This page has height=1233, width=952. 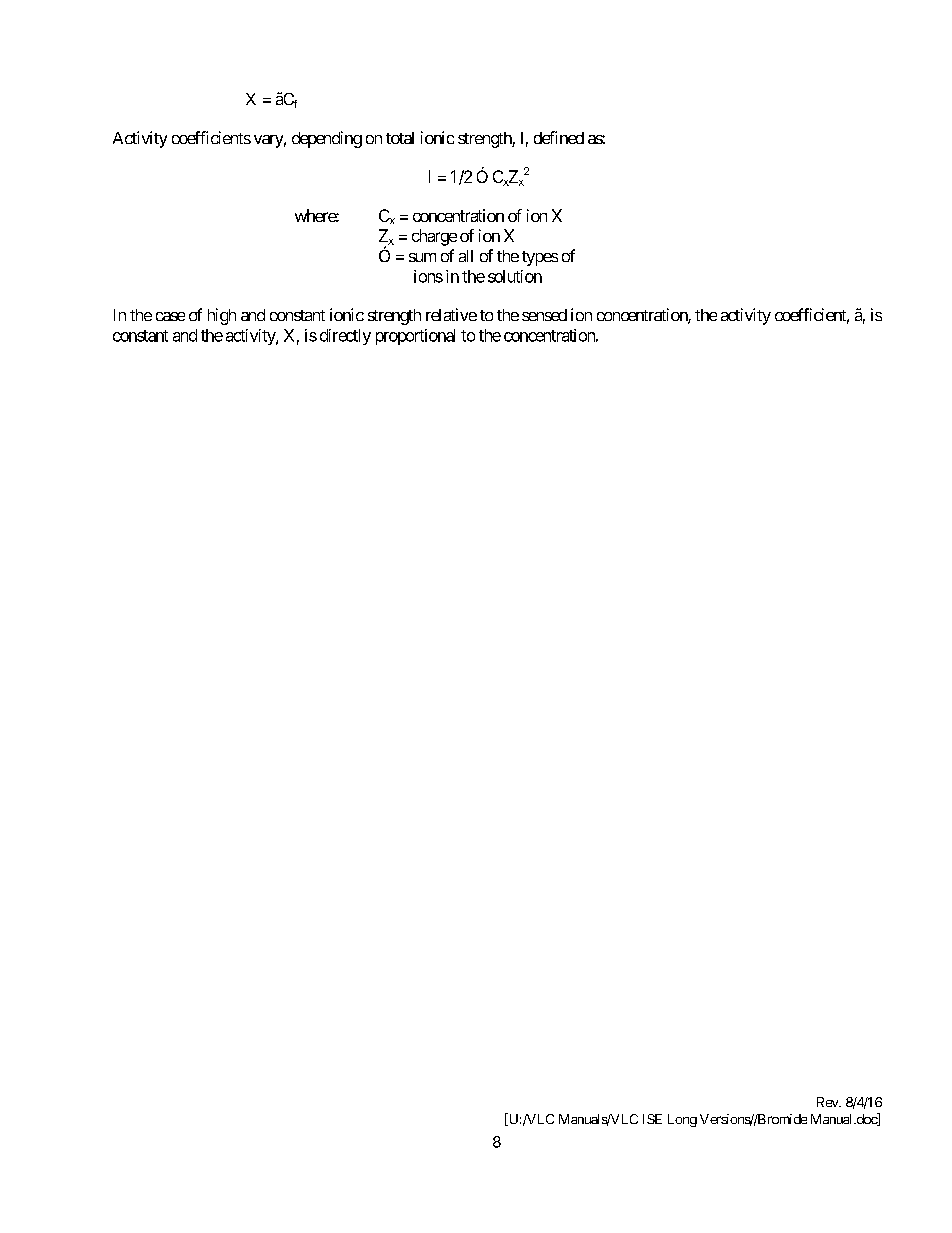 I want to click on sum, so click(x=422, y=257).
